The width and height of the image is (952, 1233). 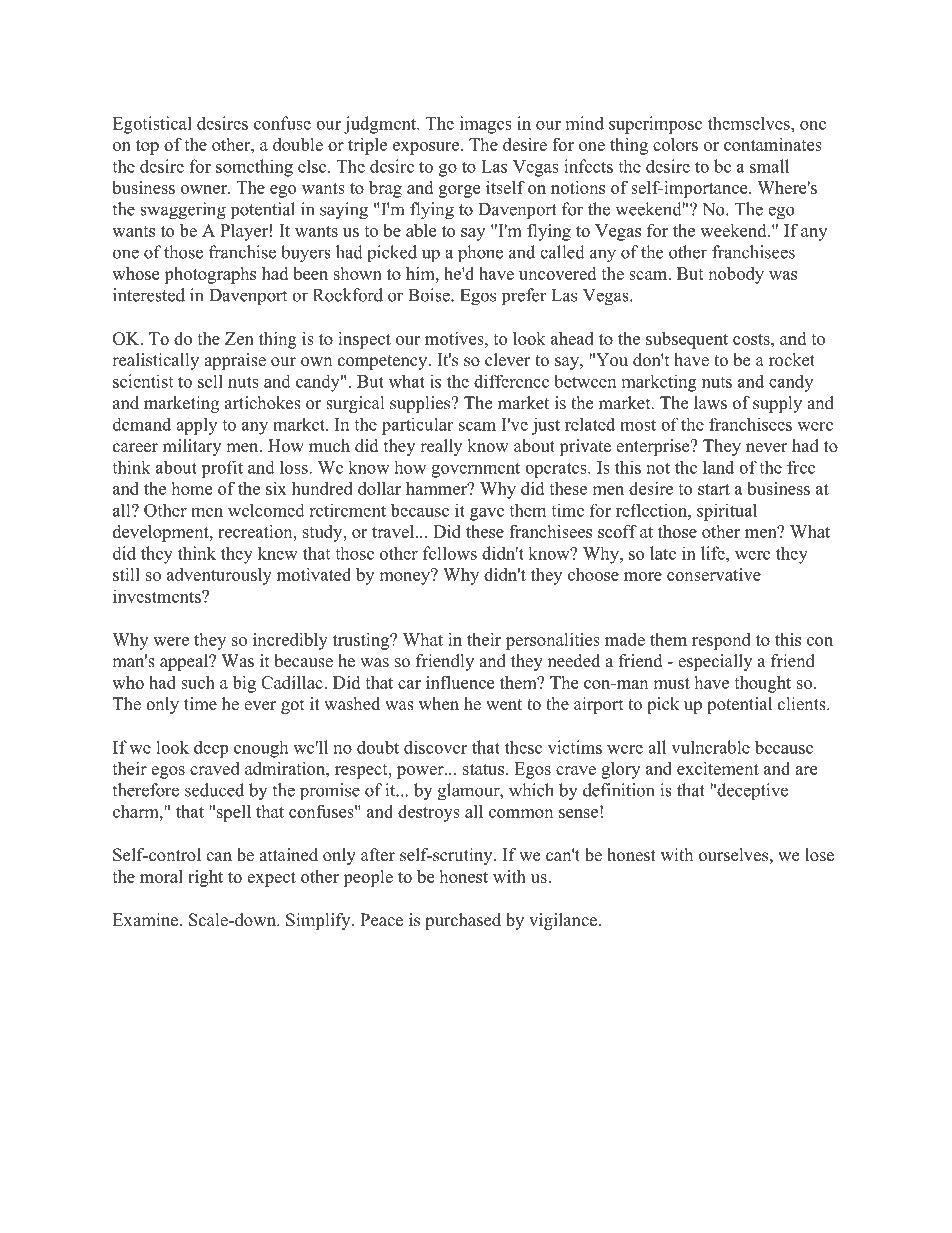 What do you see at coordinates (210, 381) in the image?
I see `sell` at bounding box center [210, 381].
